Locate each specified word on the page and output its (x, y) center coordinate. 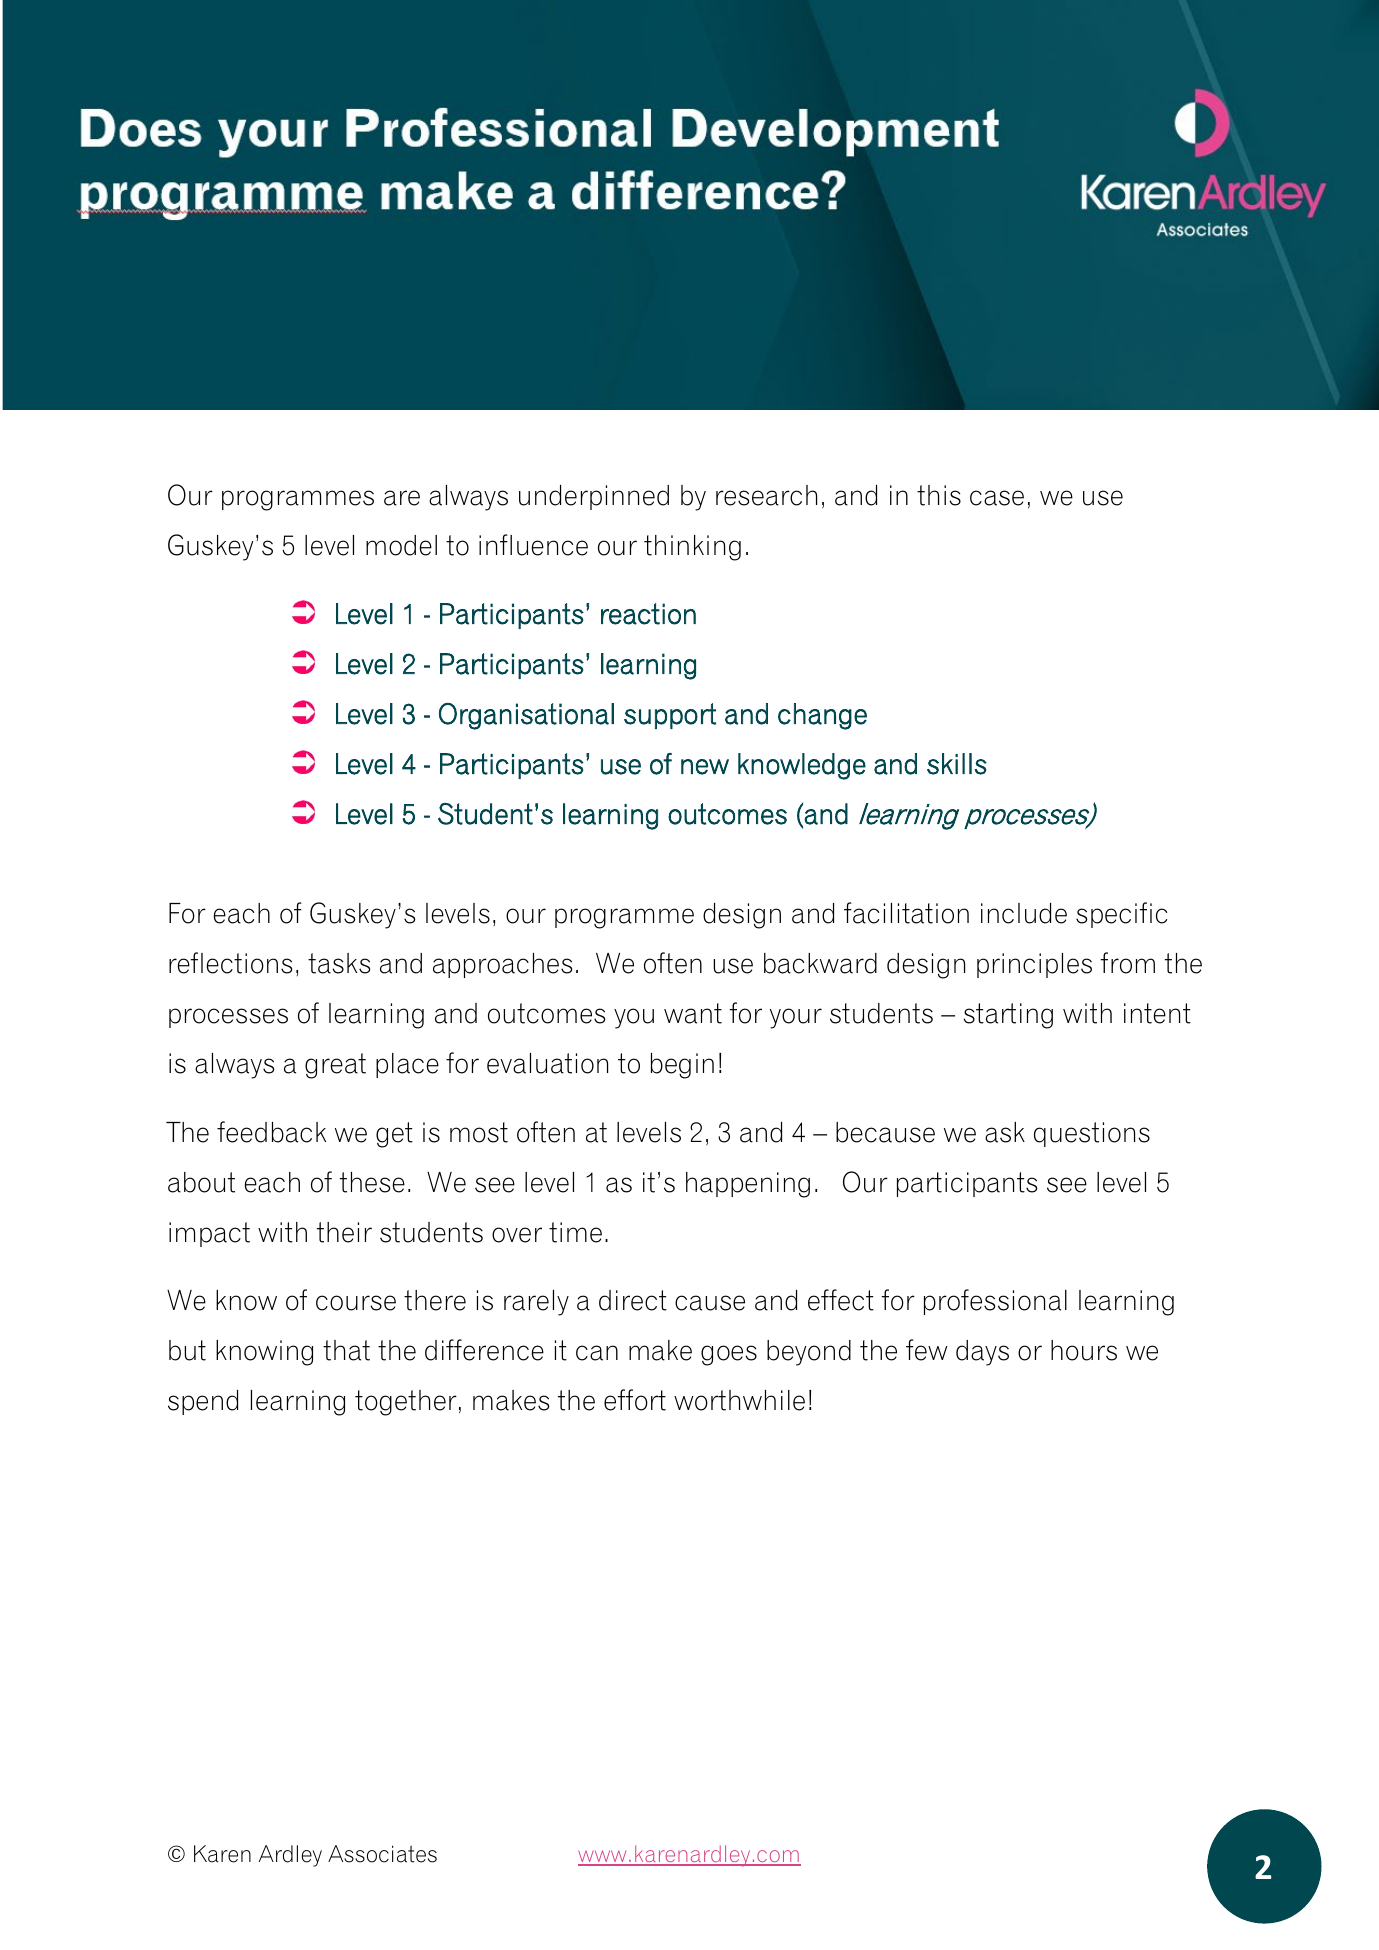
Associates (382, 1854)
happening (748, 1185)
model (401, 545)
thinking (692, 548)
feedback (271, 1132)
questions (1092, 1134)
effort (635, 1400)
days (982, 1353)
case (997, 498)
